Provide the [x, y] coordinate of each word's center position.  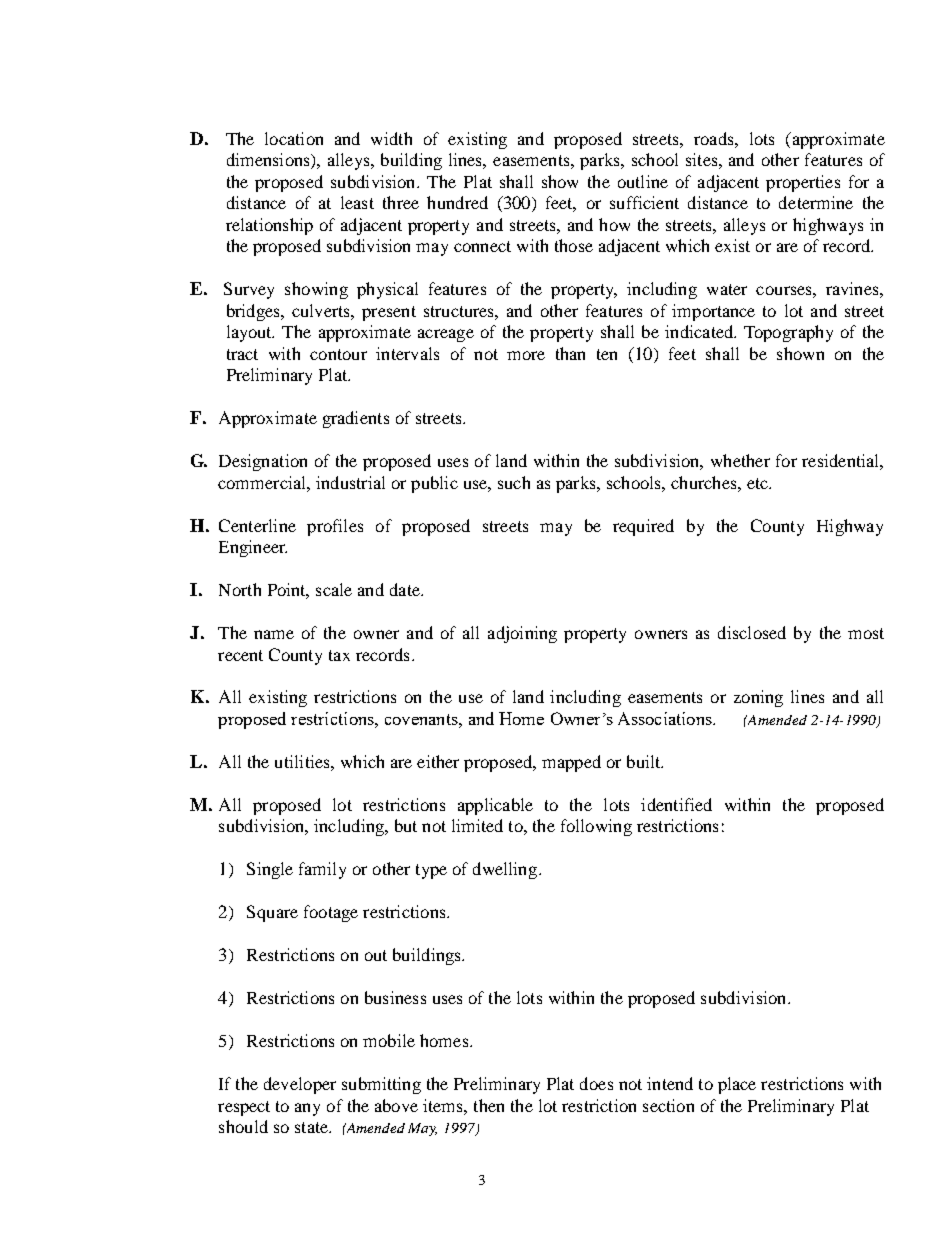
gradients [356, 419]
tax [339, 655]
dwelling [506, 870]
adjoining [522, 634]
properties [803, 183]
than [570, 353]
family [322, 870]
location [294, 138]
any [307, 1109]
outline [643, 181]
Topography [788, 333]
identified [676, 804]
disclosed [752, 632]
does [596, 1083]
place [737, 1085]
